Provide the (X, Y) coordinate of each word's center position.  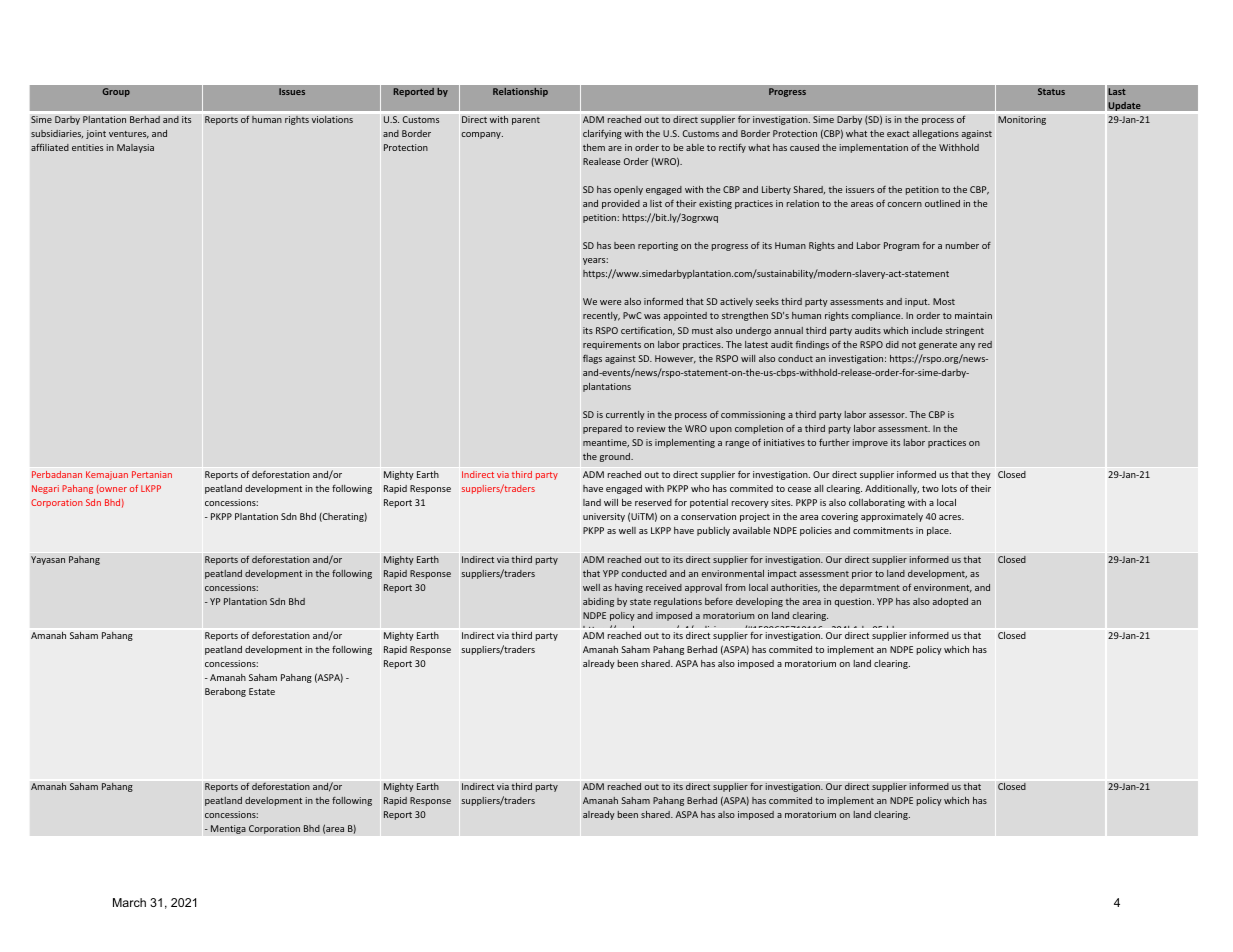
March (129, 902)
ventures (129, 135)
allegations (936, 134)
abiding (598, 602)
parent (526, 121)
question (854, 602)
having (629, 588)
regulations (678, 602)
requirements (612, 345)
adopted (950, 602)
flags (592, 359)
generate (938, 346)
